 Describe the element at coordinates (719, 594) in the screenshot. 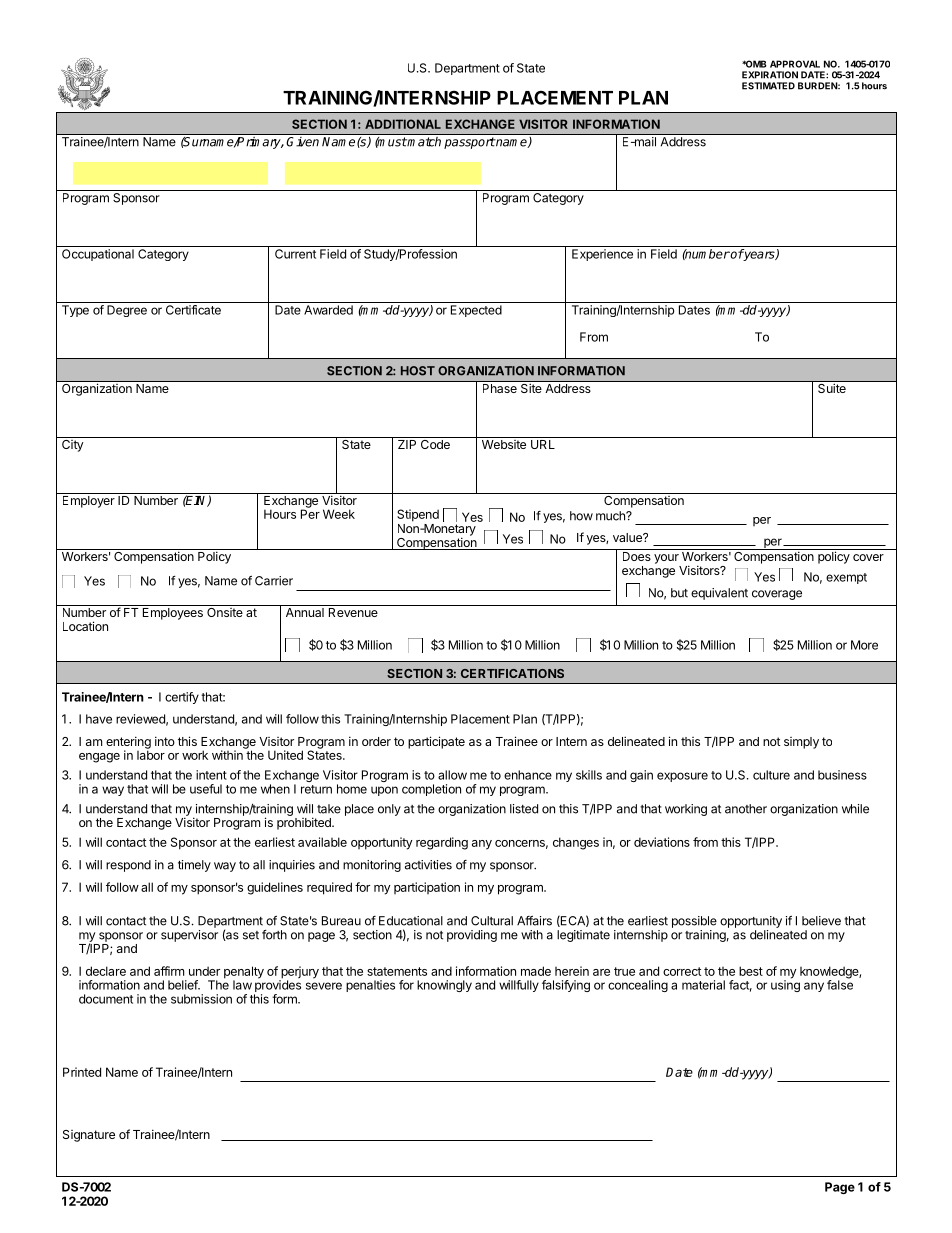

I see `equivalent` at that location.
